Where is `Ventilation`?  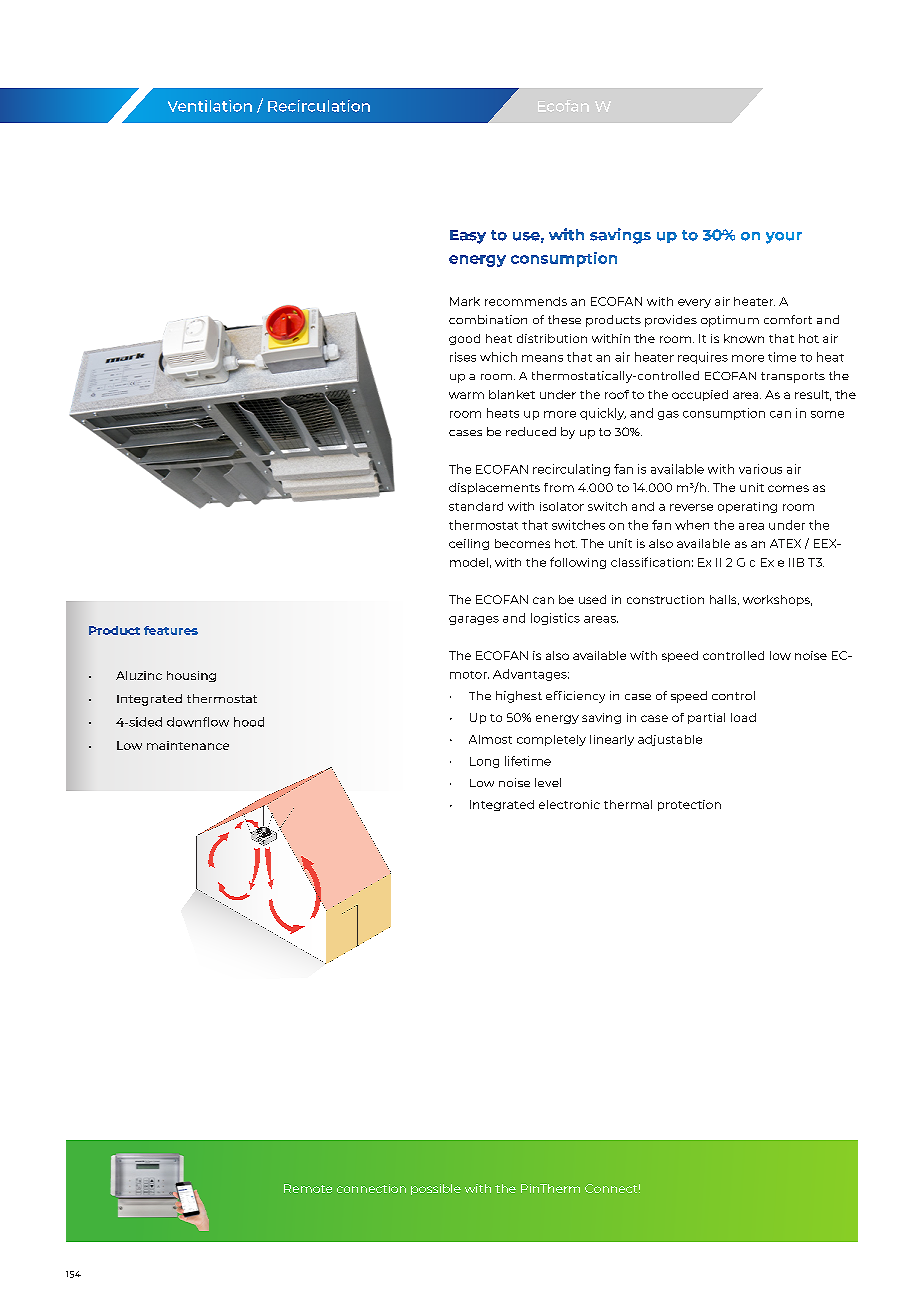
Ventilation is located at coordinates (210, 106).
